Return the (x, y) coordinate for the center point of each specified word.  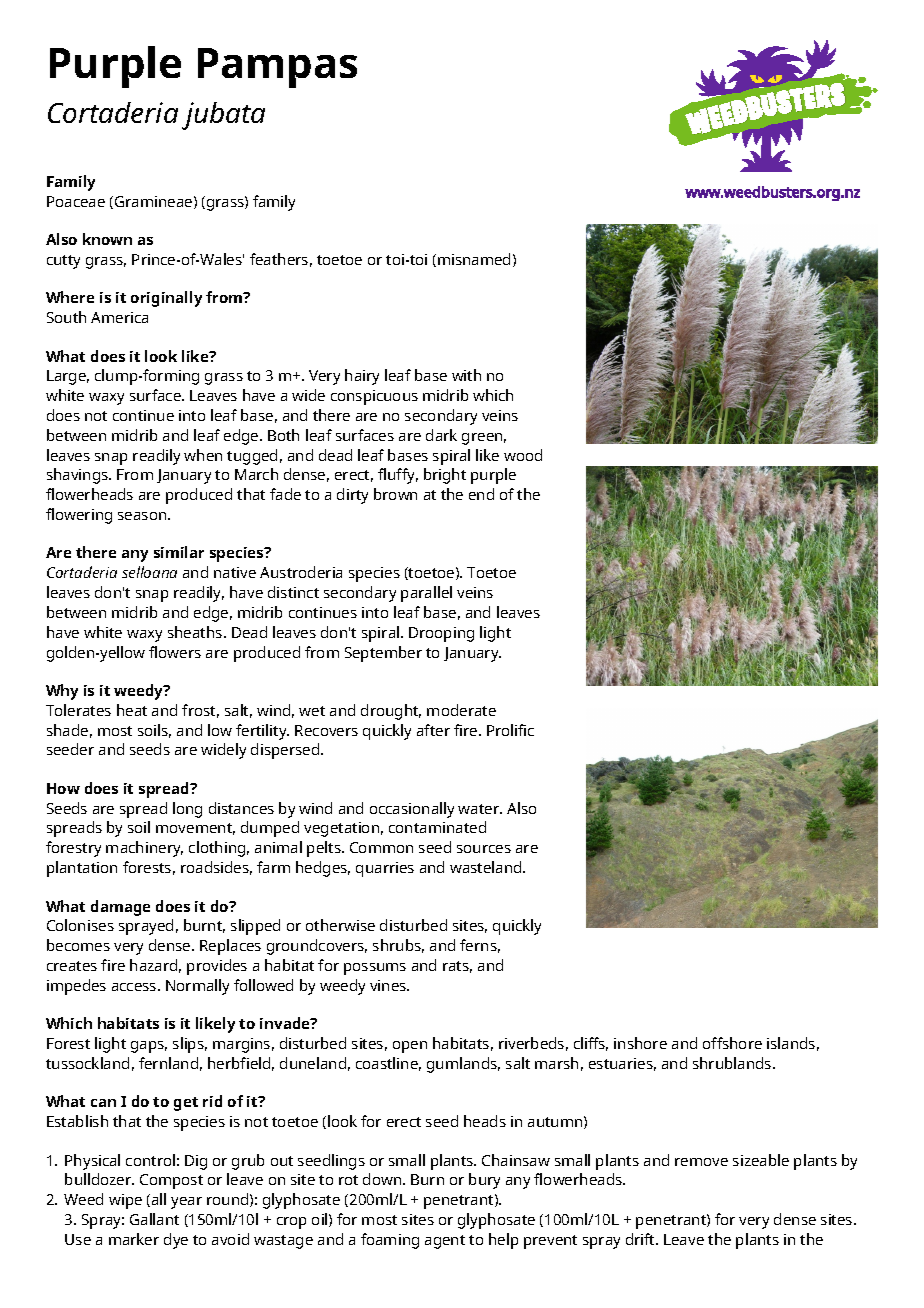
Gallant (154, 1219)
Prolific (510, 730)
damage (120, 908)
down (383, 1179)
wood (523, 455)
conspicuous (374, 397)
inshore (640, 1043)
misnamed (474, 259)
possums (375, 969)
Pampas (277, 68)
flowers (175, 652)
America (119, 317)
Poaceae (76, 201)
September (383, 654)
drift (642, 1239)
